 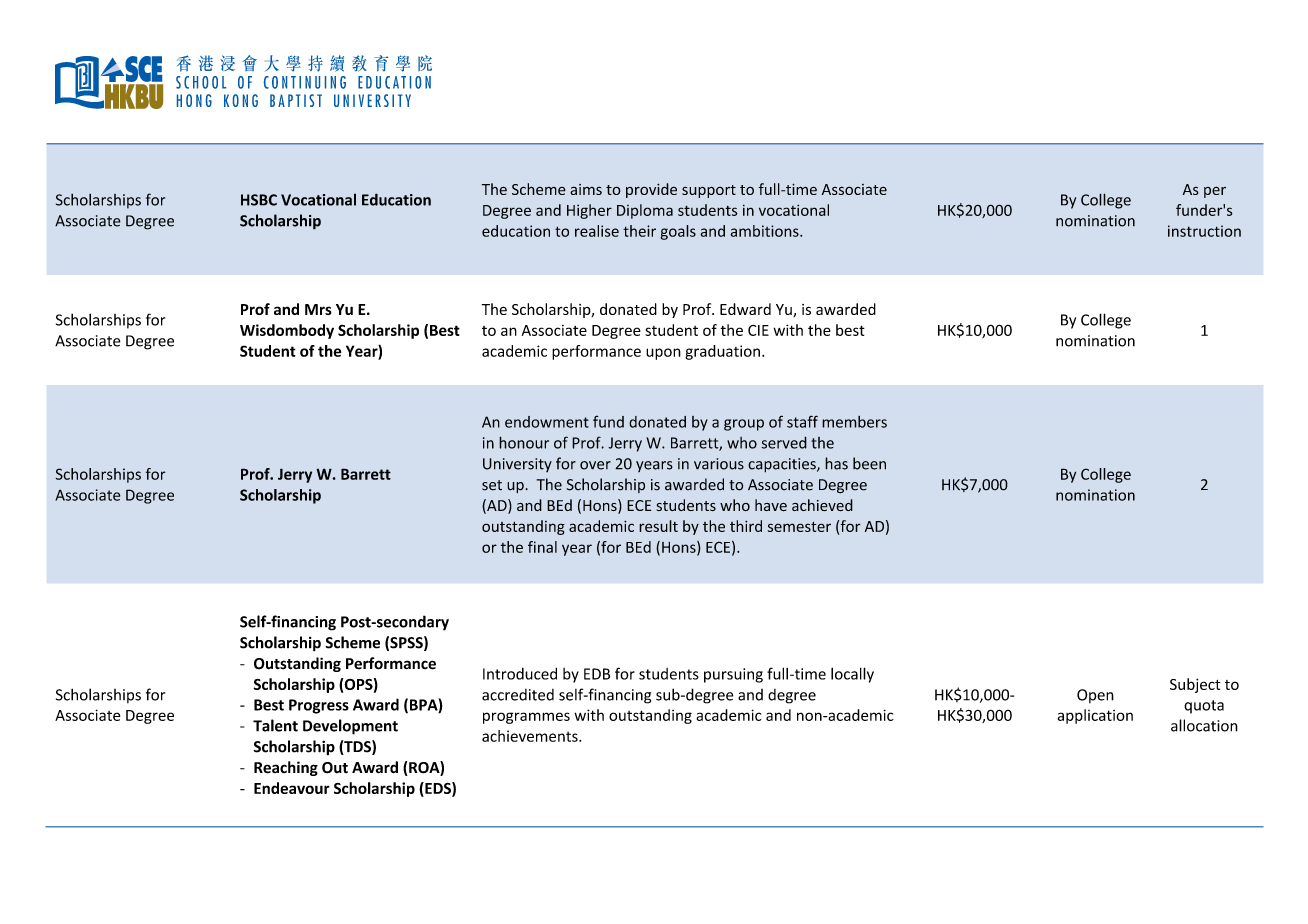 What do you see at coordinates (869, 463) in the document?
I see `been` at bounding box center [869, 463].
